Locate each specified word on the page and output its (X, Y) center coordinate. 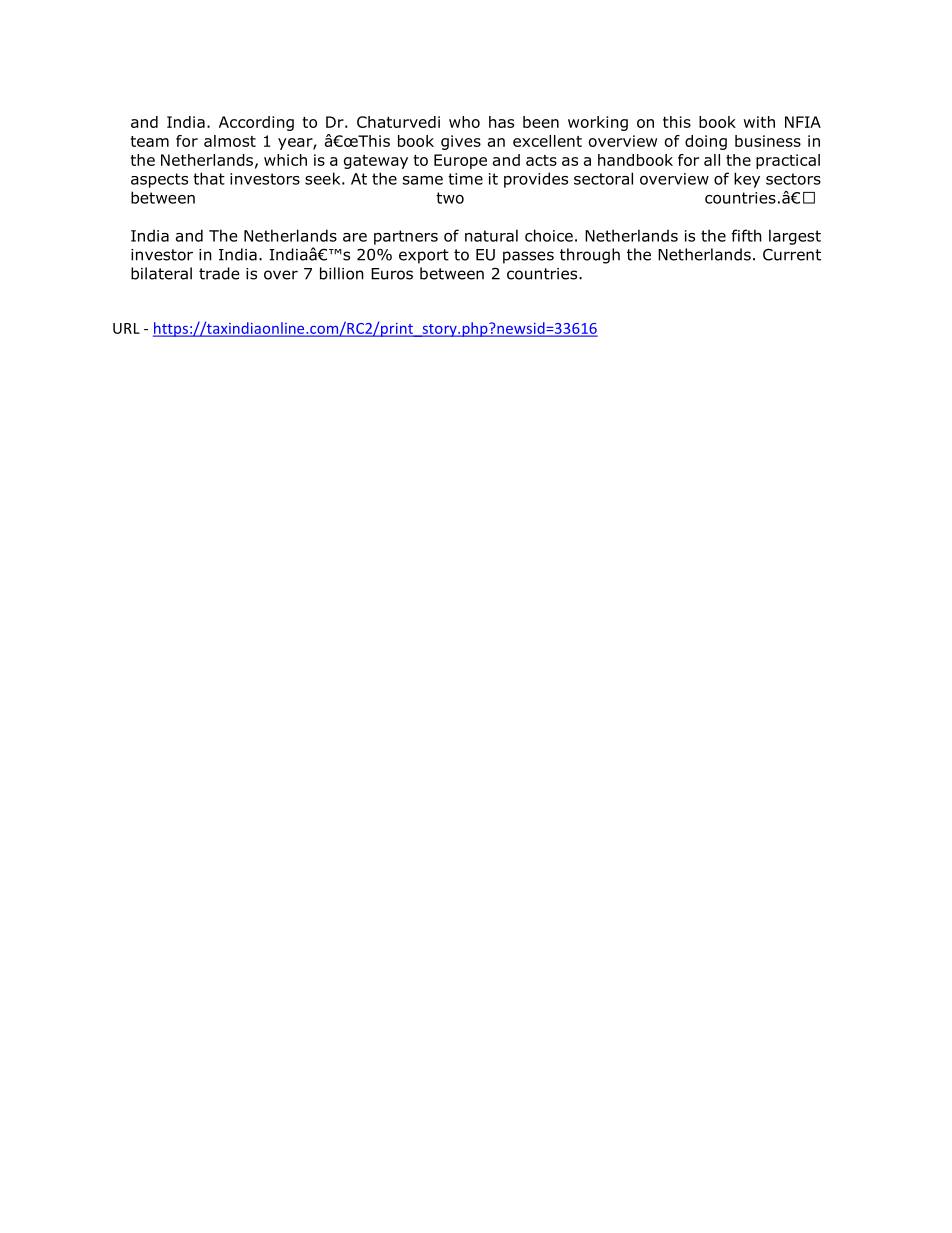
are (355, 237)
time (465, 179)
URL (126, 328)
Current (792, 254)
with (759, 122)
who (464, 122)
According (256, 123)
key (747, 180)
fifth (746, 235)
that (209, 178)
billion (342, 273)
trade (219, 273)
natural (491, 235)
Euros (392, 274)
